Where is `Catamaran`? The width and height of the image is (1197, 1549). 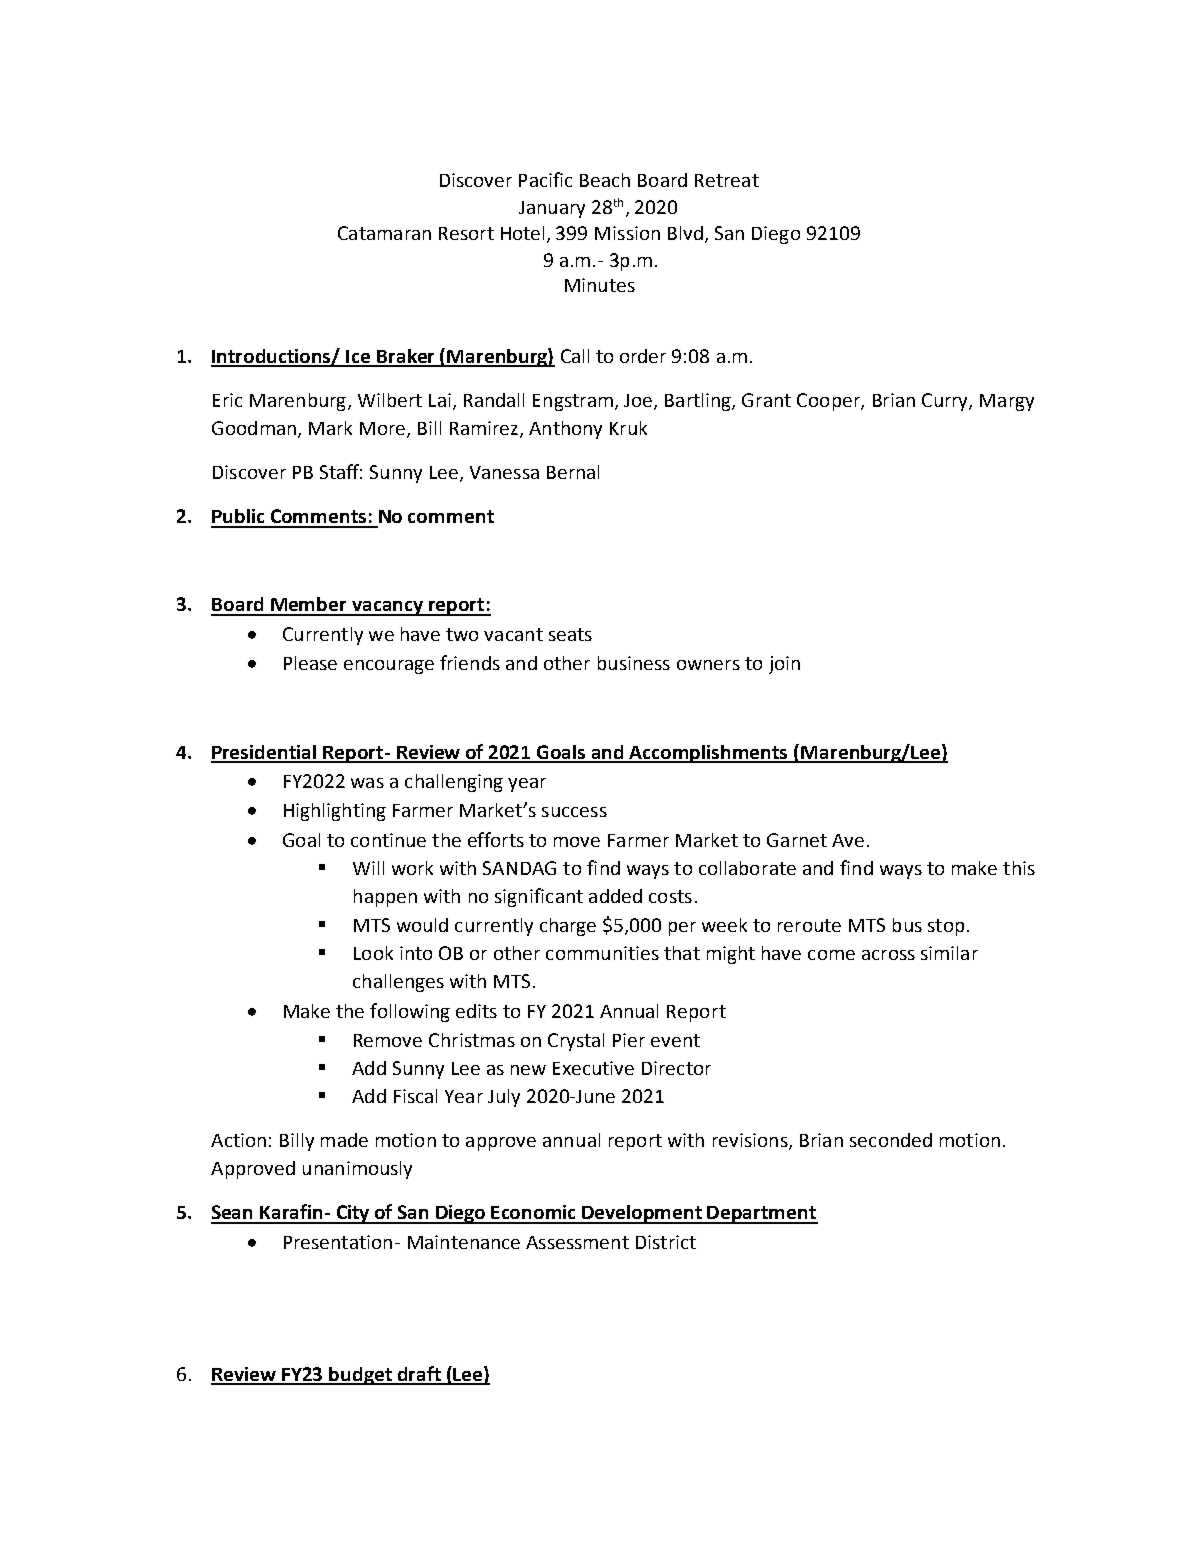 Catamaran is located at coordinates (384, 233).
